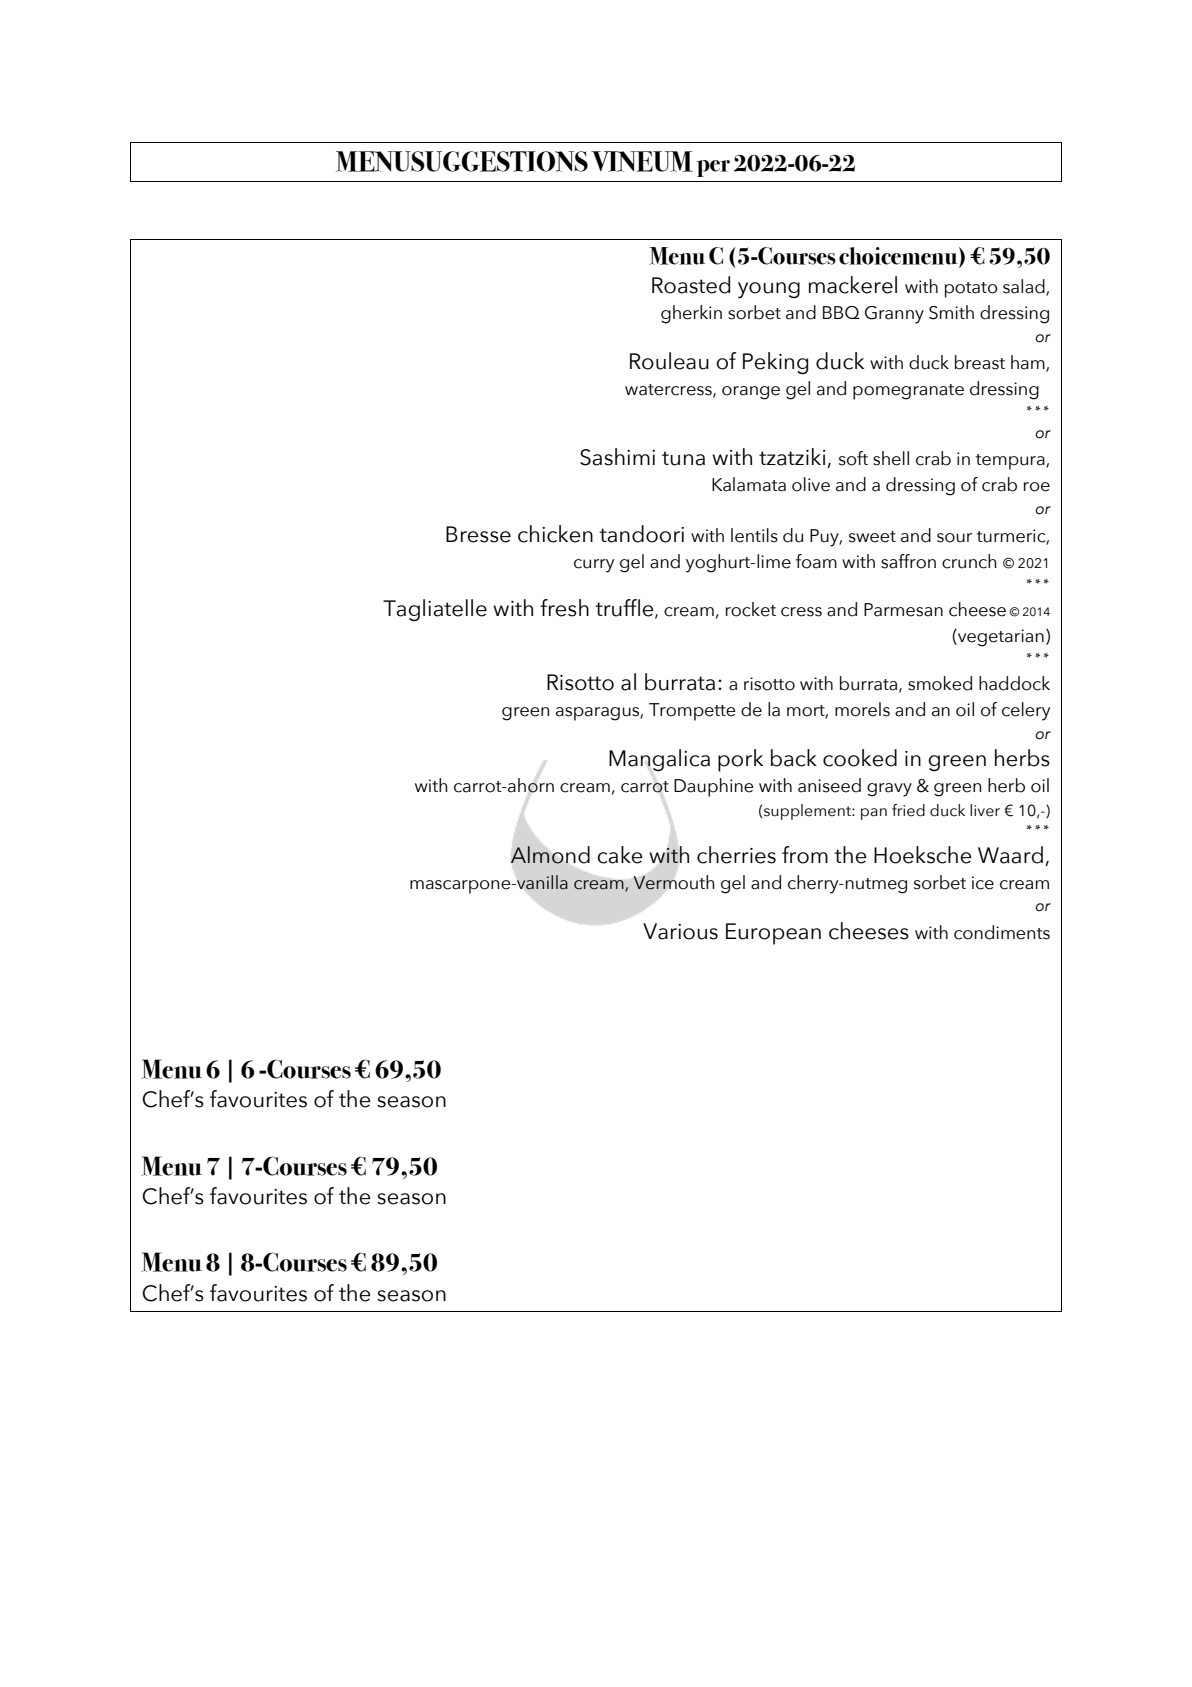  Describe the element at coordinates (969, 561) in the screenshot. I see `crunch` at that location.
